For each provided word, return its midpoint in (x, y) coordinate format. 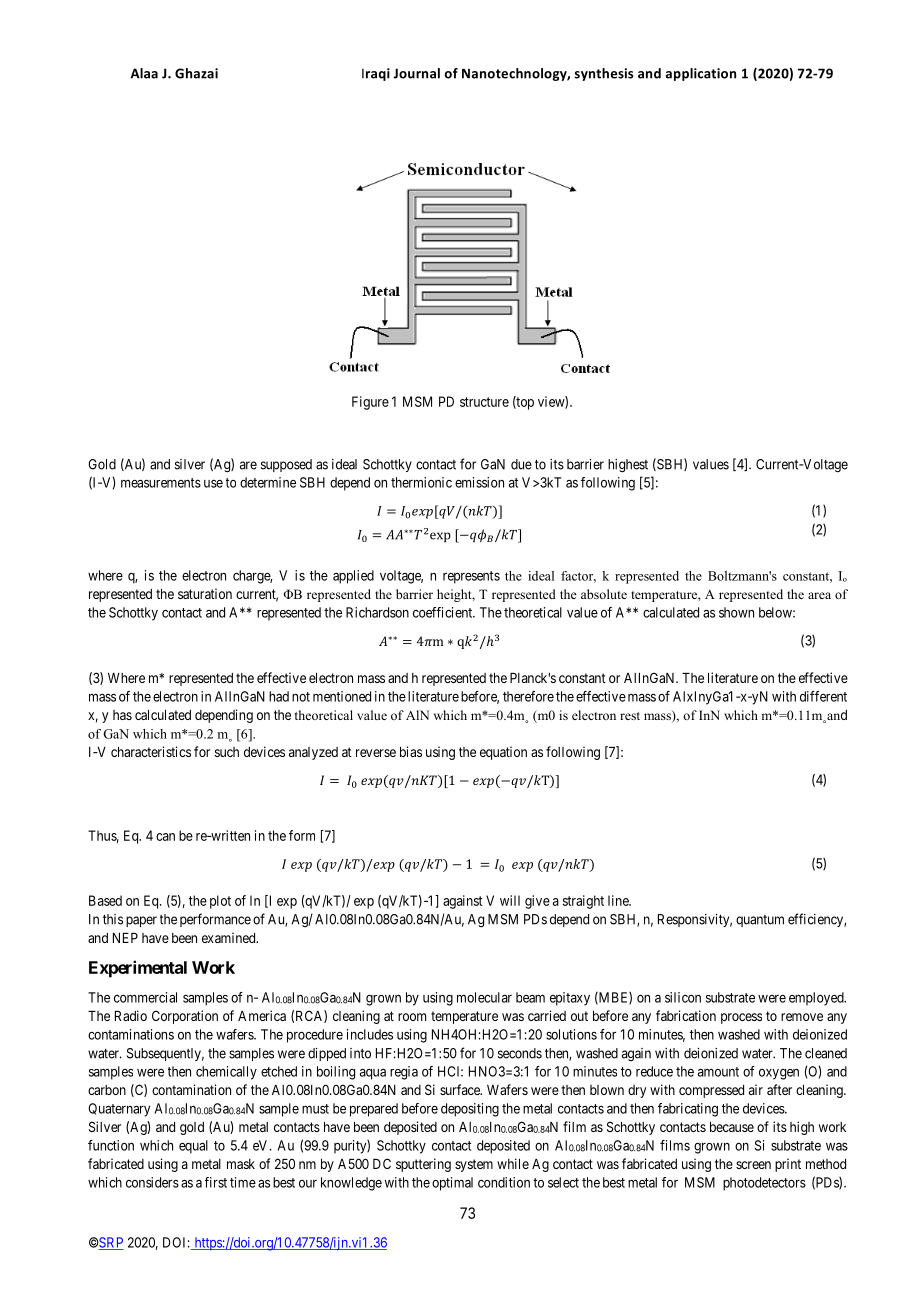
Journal (416, 73)
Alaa (144, 73)
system (474, 1165)
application (701, 74)
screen (753, 1165)
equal (193, 1147)
